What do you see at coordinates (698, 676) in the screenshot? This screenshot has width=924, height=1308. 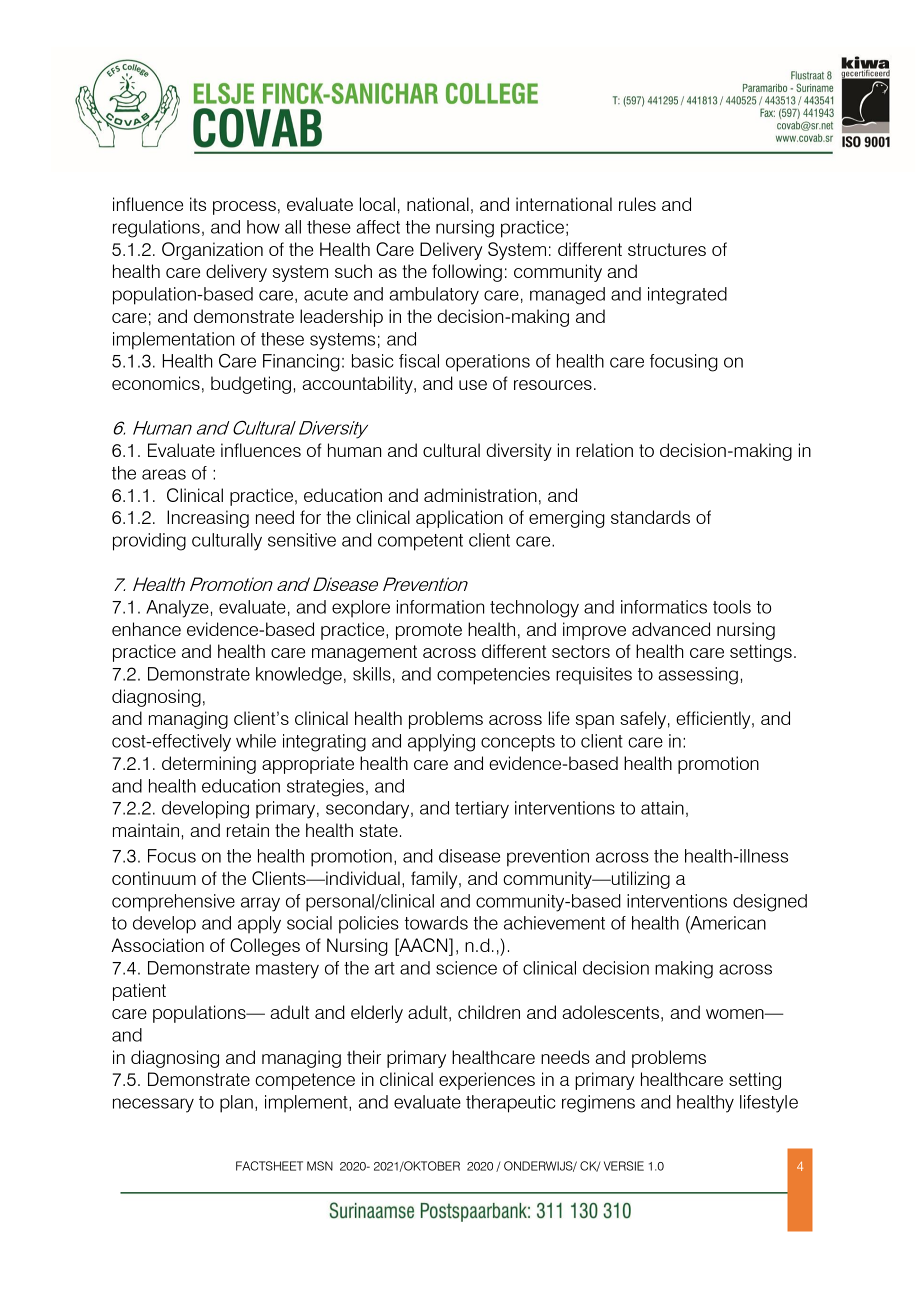 I see `assessing` at bounding box center [698, 676].
